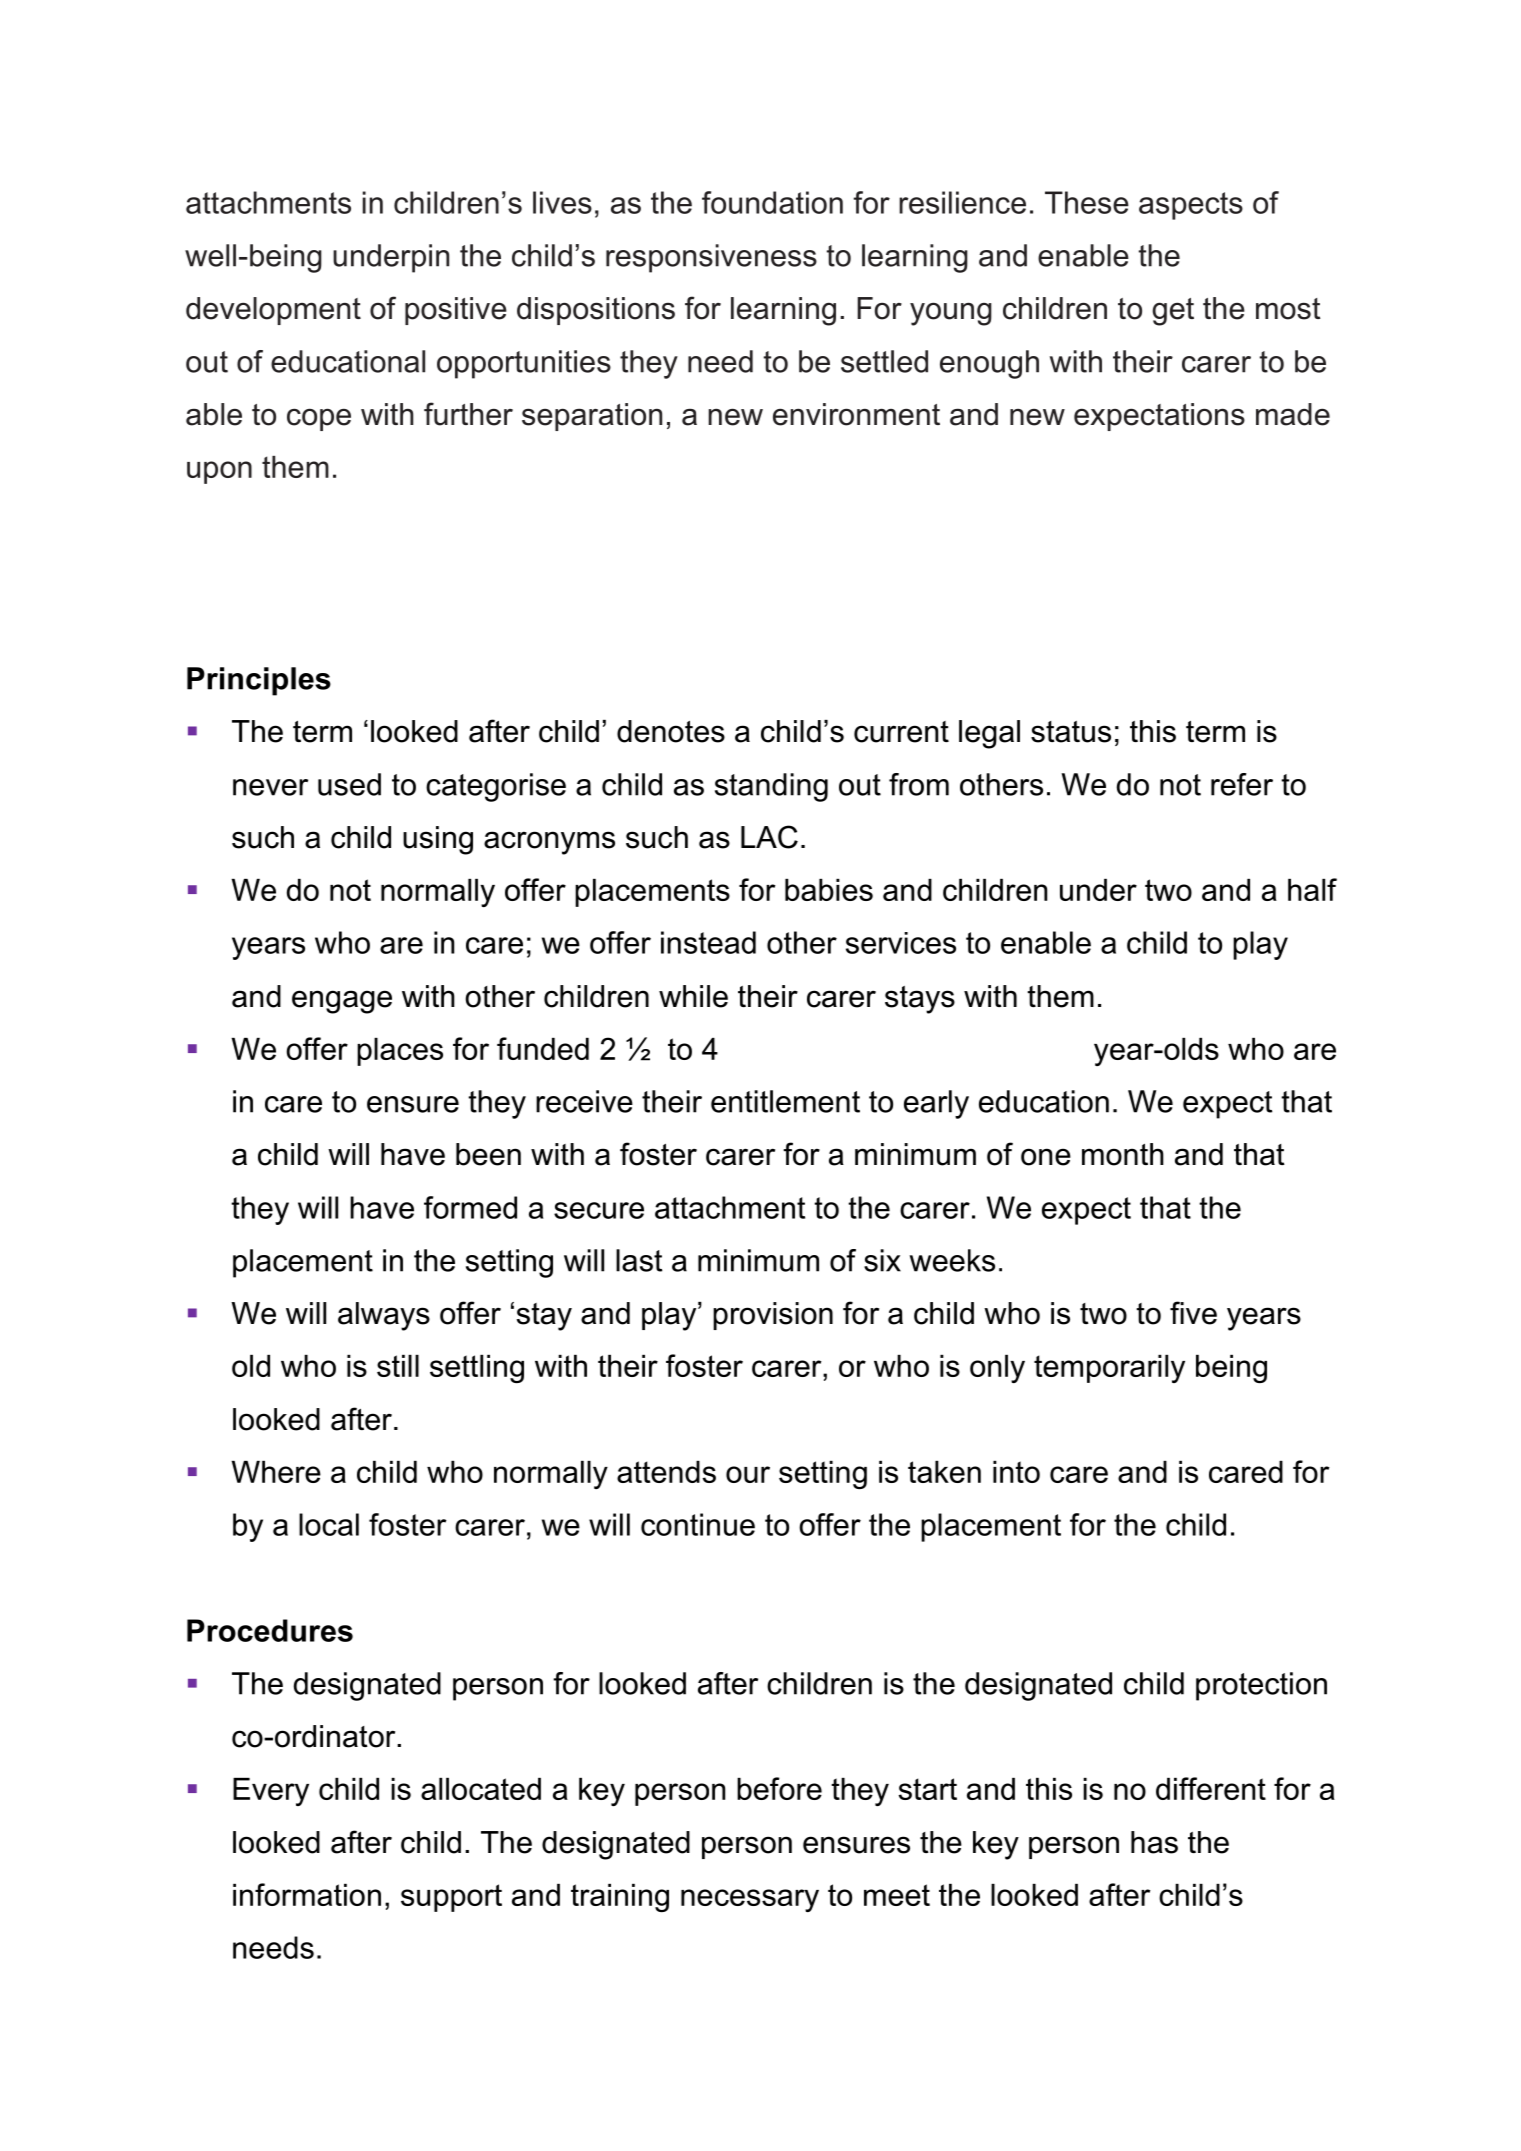 The width and height of the image is (1521, 2151). What do you see at coordinates (1071, 732) in the image?
I see `status` at bounding box center [1071, 732].
